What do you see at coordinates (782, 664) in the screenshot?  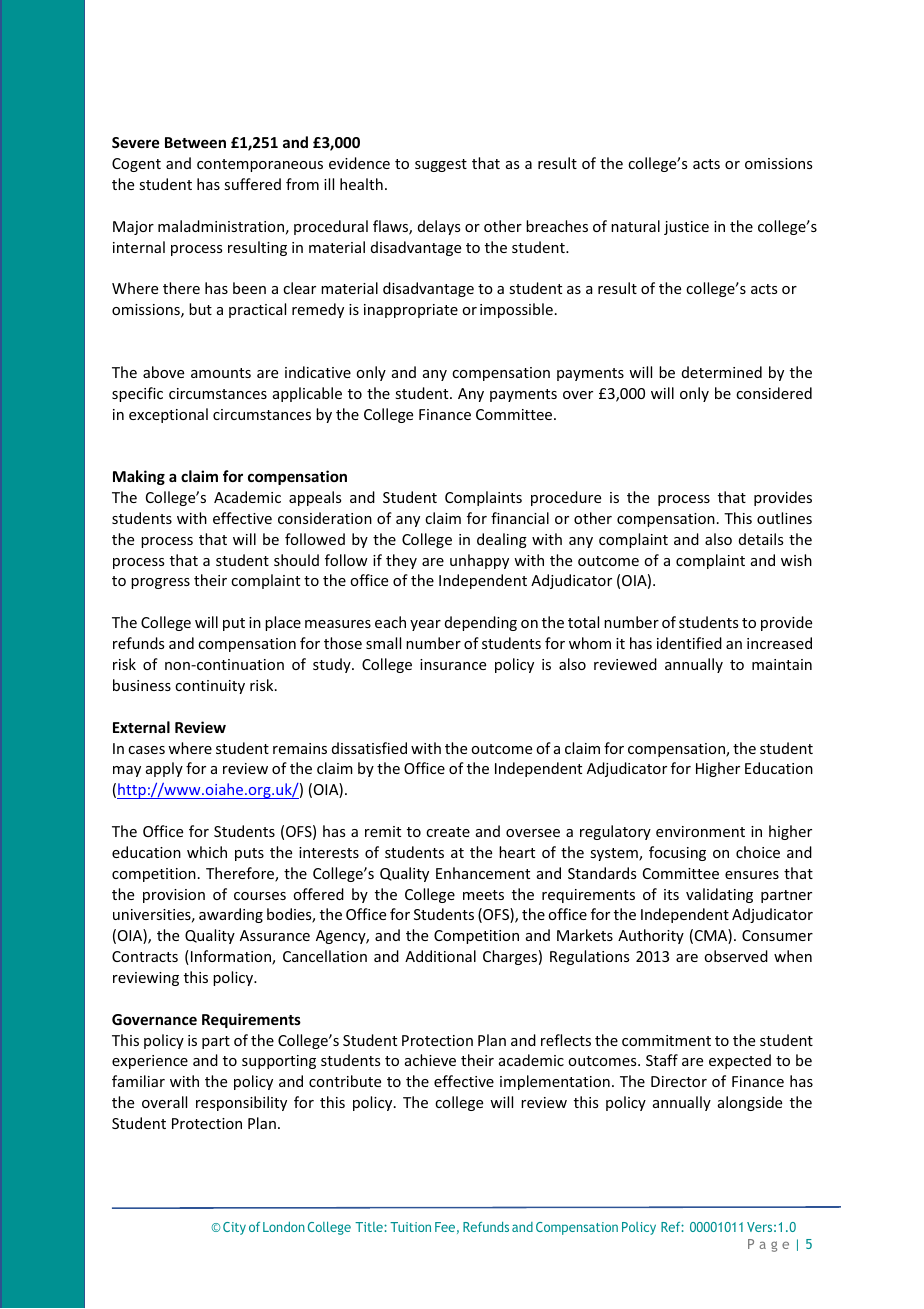 I see `maintain` at bounding box center [782, 664].
